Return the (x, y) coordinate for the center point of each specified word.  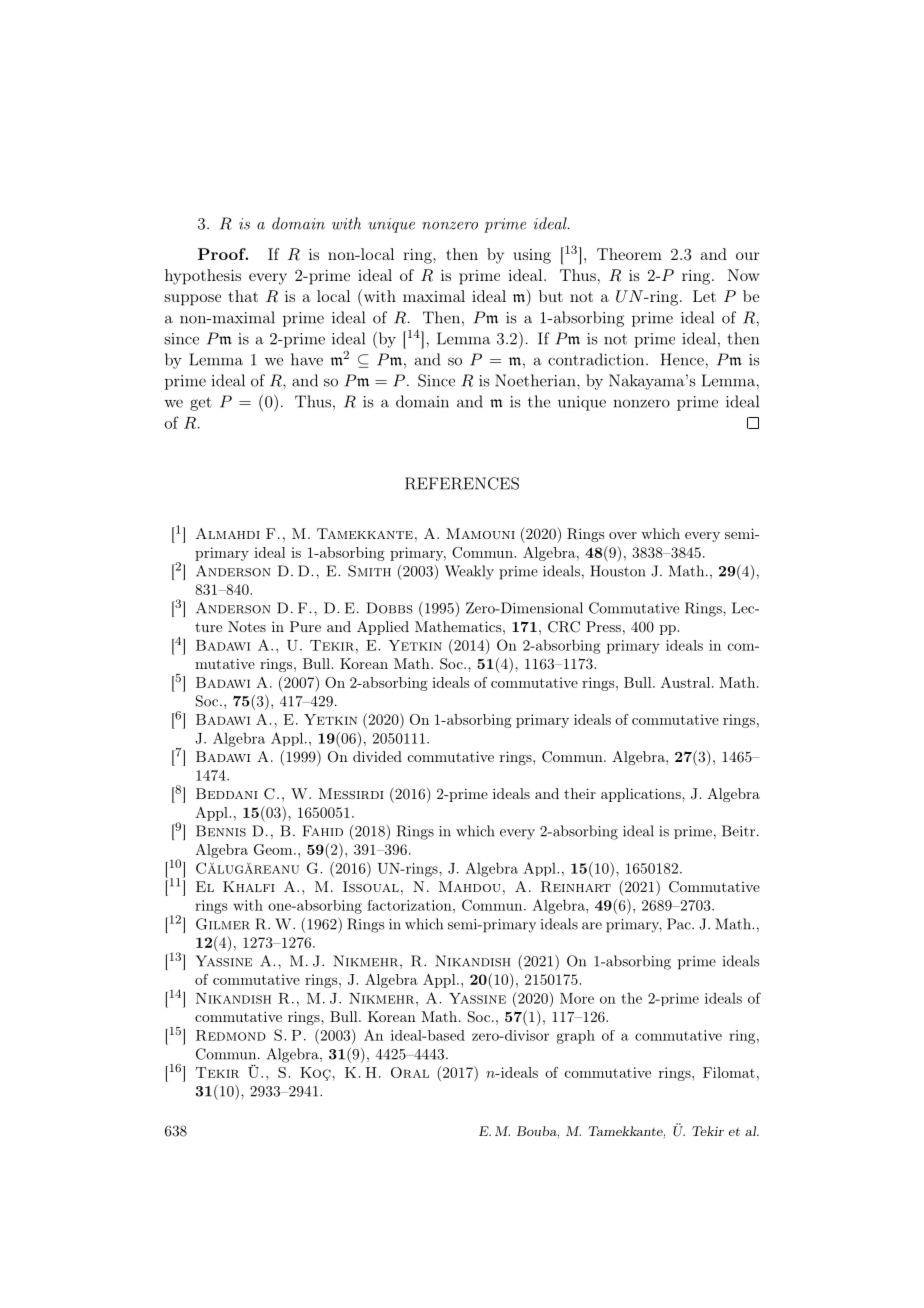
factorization (410, 905)
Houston (618, 571)
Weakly (469, 572)
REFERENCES (462, 483)
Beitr (738, 831)
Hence (682, 359)
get (201, 404)
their (580, 793)
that (243, 296)
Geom (274, 849)
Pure (305, 626)
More (577, 998)
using (532, 256)
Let (704, 296)
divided (377, 756)
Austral (685, 682)
